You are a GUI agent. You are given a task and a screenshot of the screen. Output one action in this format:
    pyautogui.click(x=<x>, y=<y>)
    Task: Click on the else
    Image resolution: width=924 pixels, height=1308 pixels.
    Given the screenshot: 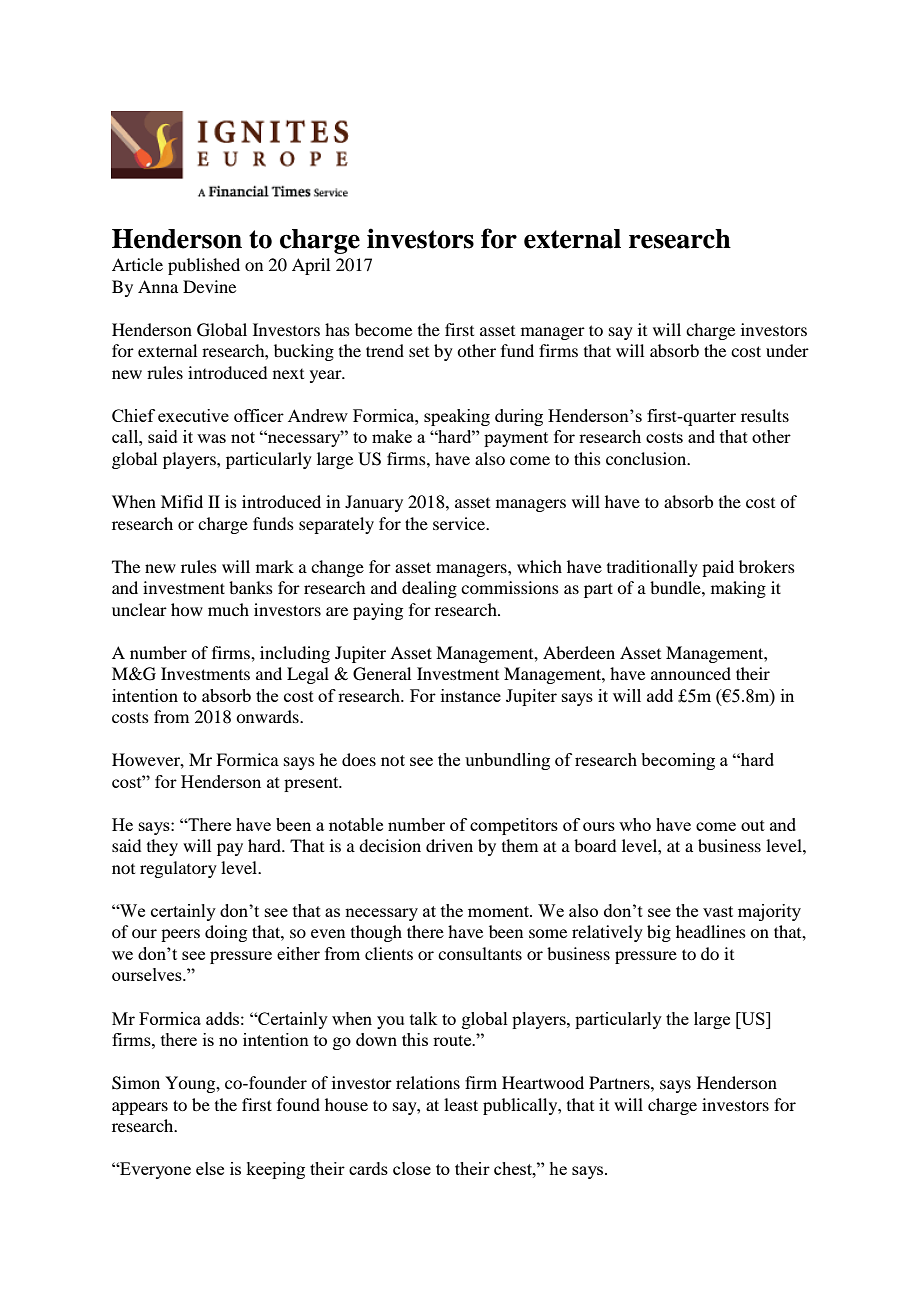 What is the action you would take?
    pyautogui.click(x=210, y=1168)
